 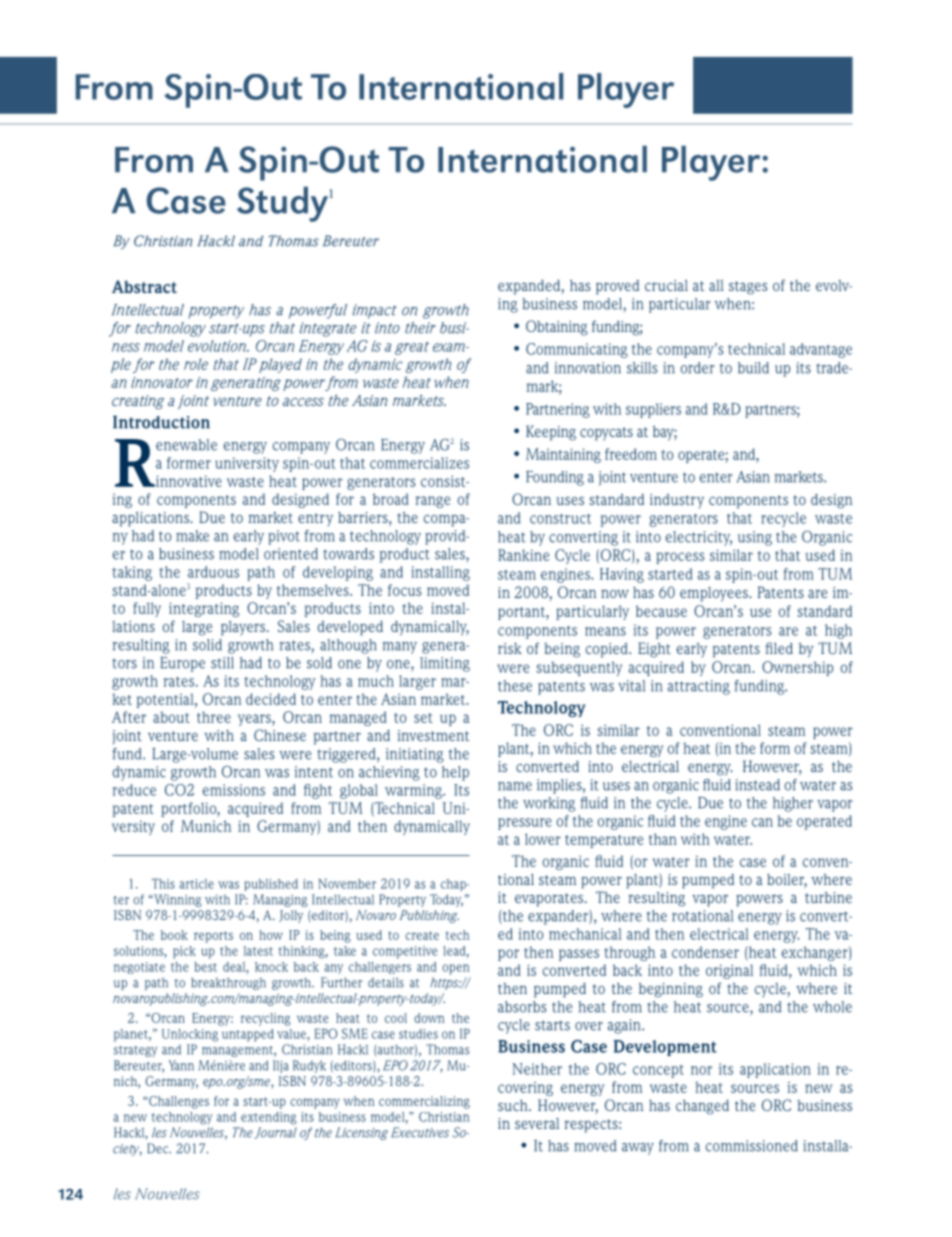 I want to click on attracting, so click(x=699, y=687).
